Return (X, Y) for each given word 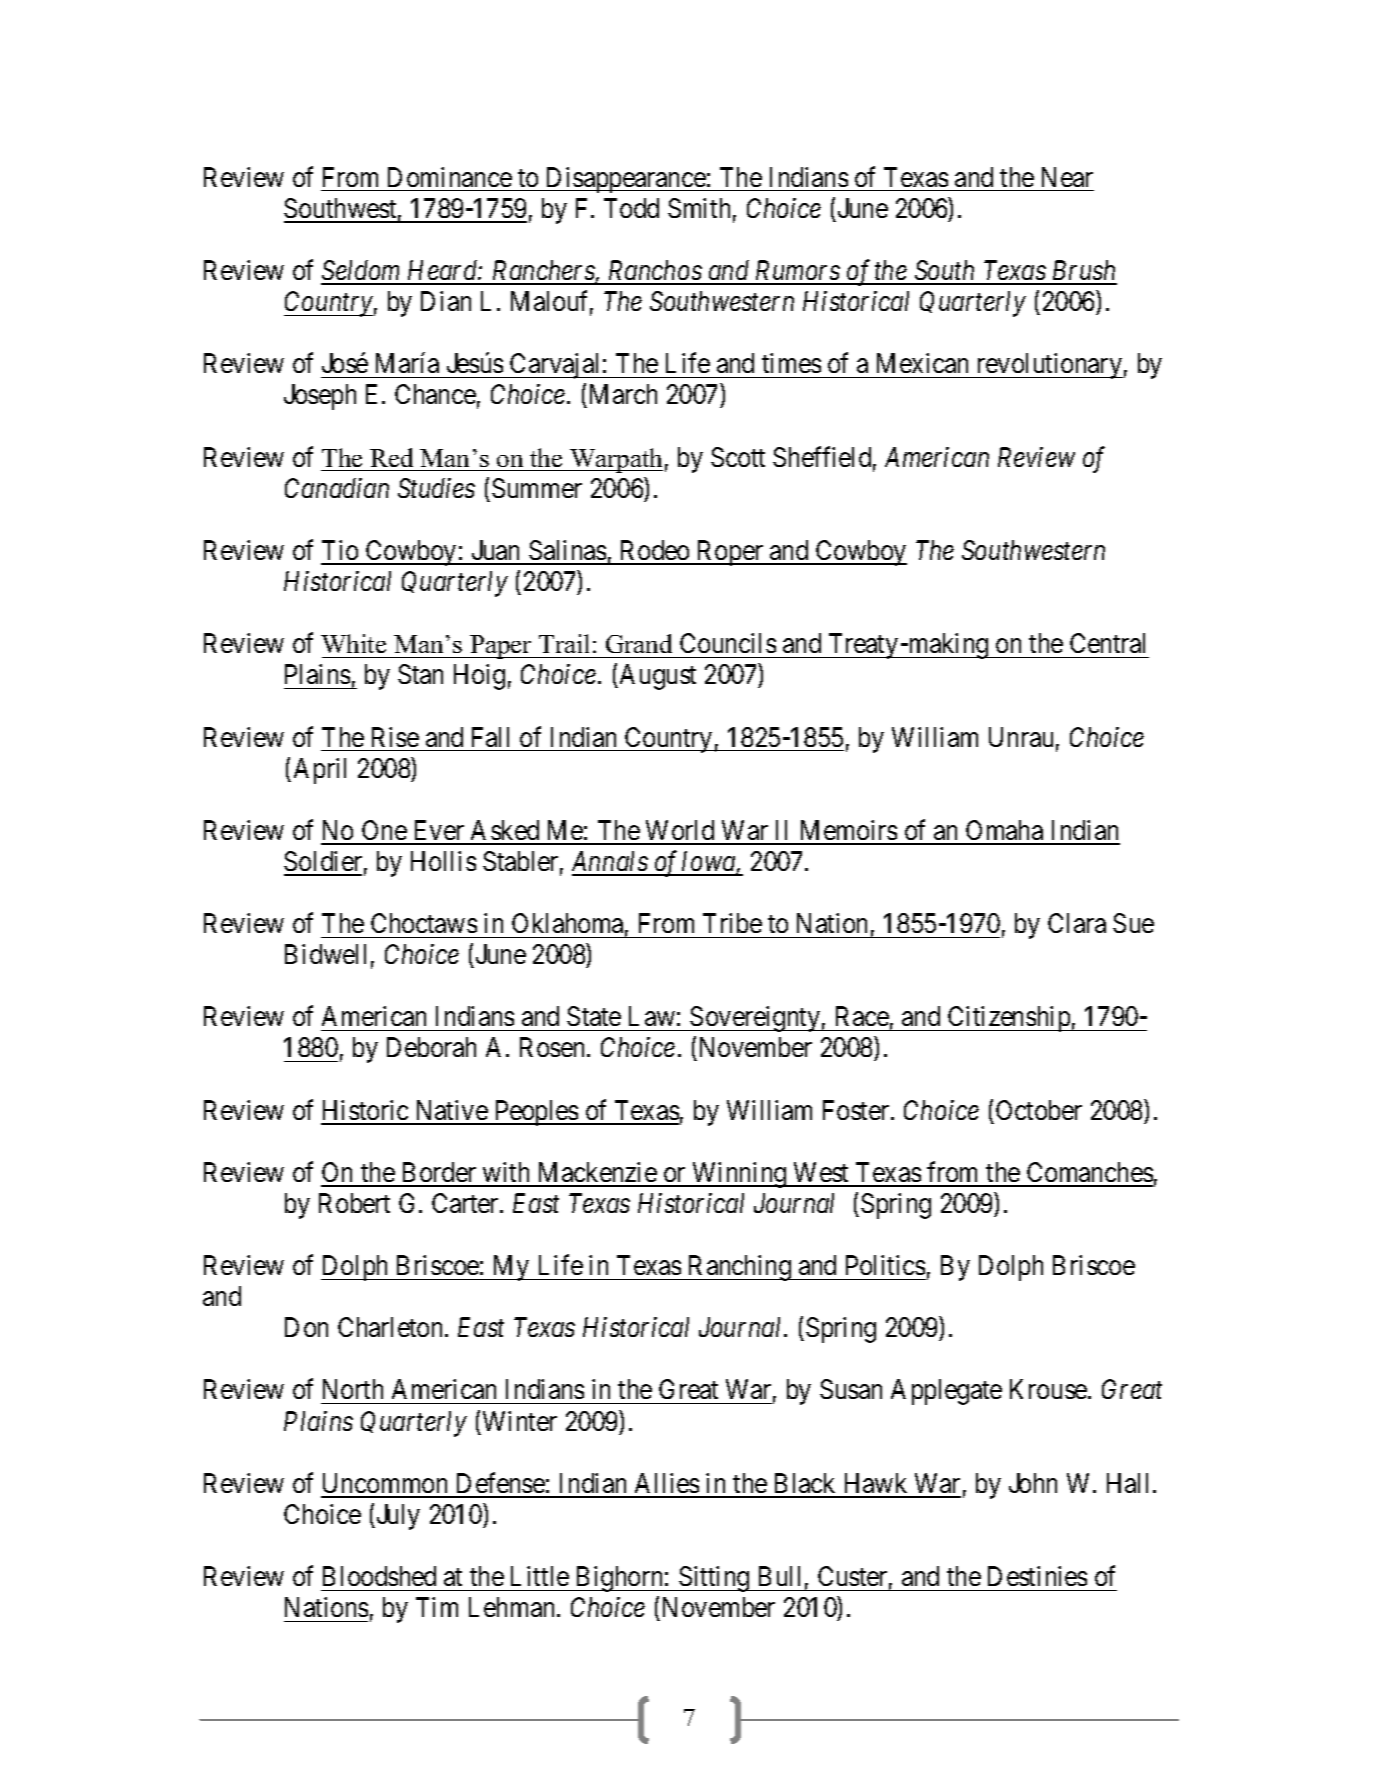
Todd (631, 208)
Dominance (450, 177)
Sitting (714, 1579)
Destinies (1037, 1576)
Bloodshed (379, 1576)
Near (1067, 177)
